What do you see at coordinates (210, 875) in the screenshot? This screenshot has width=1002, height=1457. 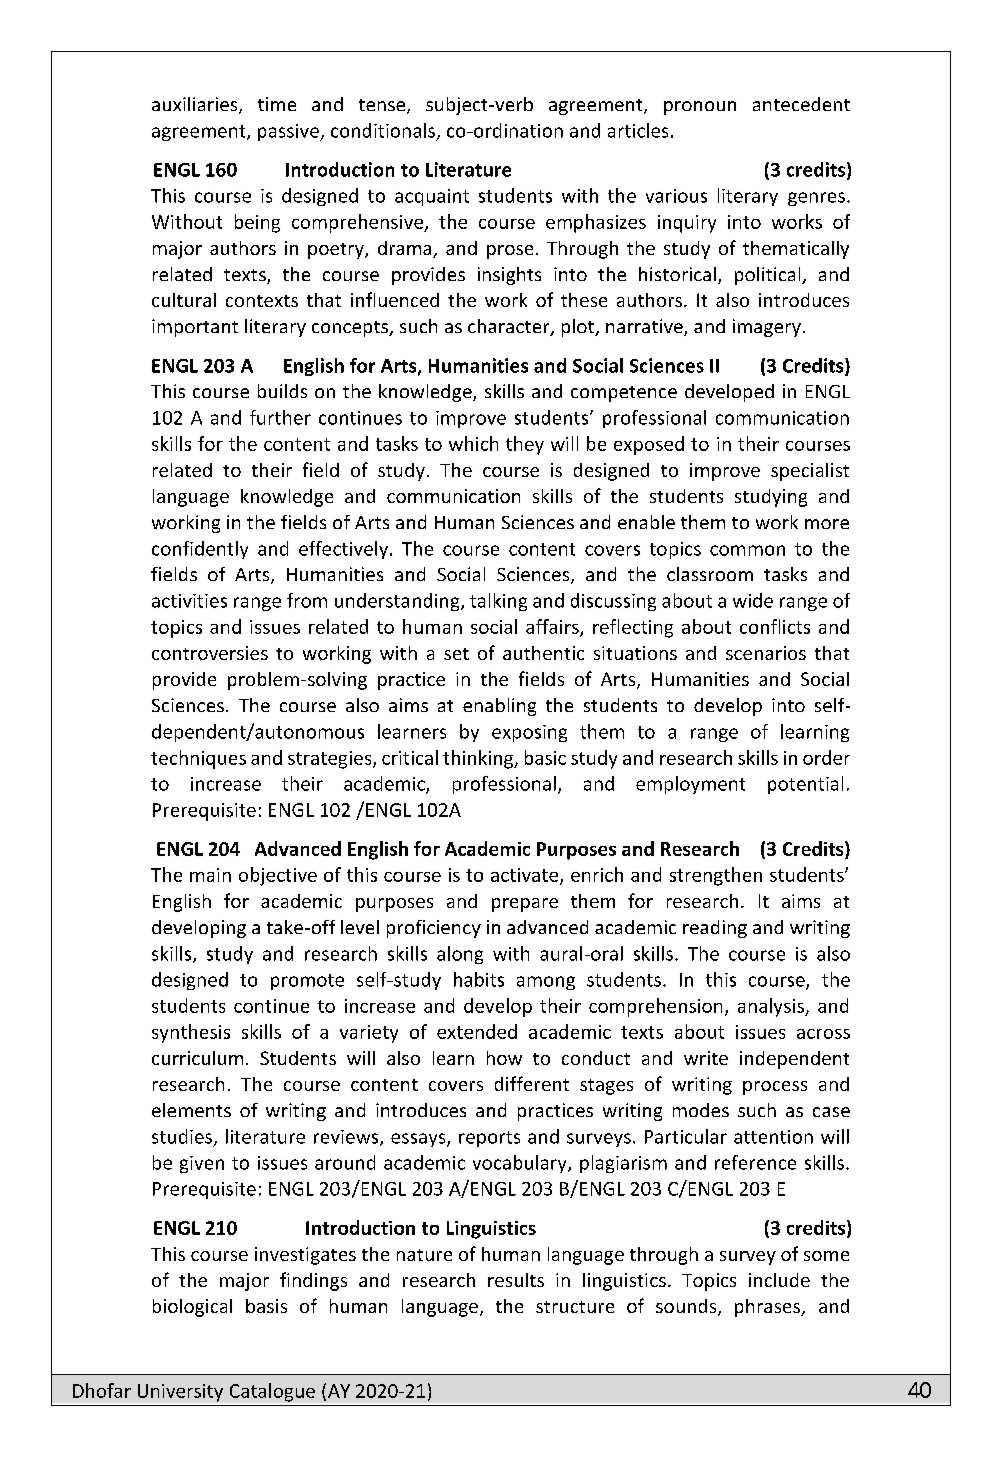 I see `main` at bounding box center [210, 875].
